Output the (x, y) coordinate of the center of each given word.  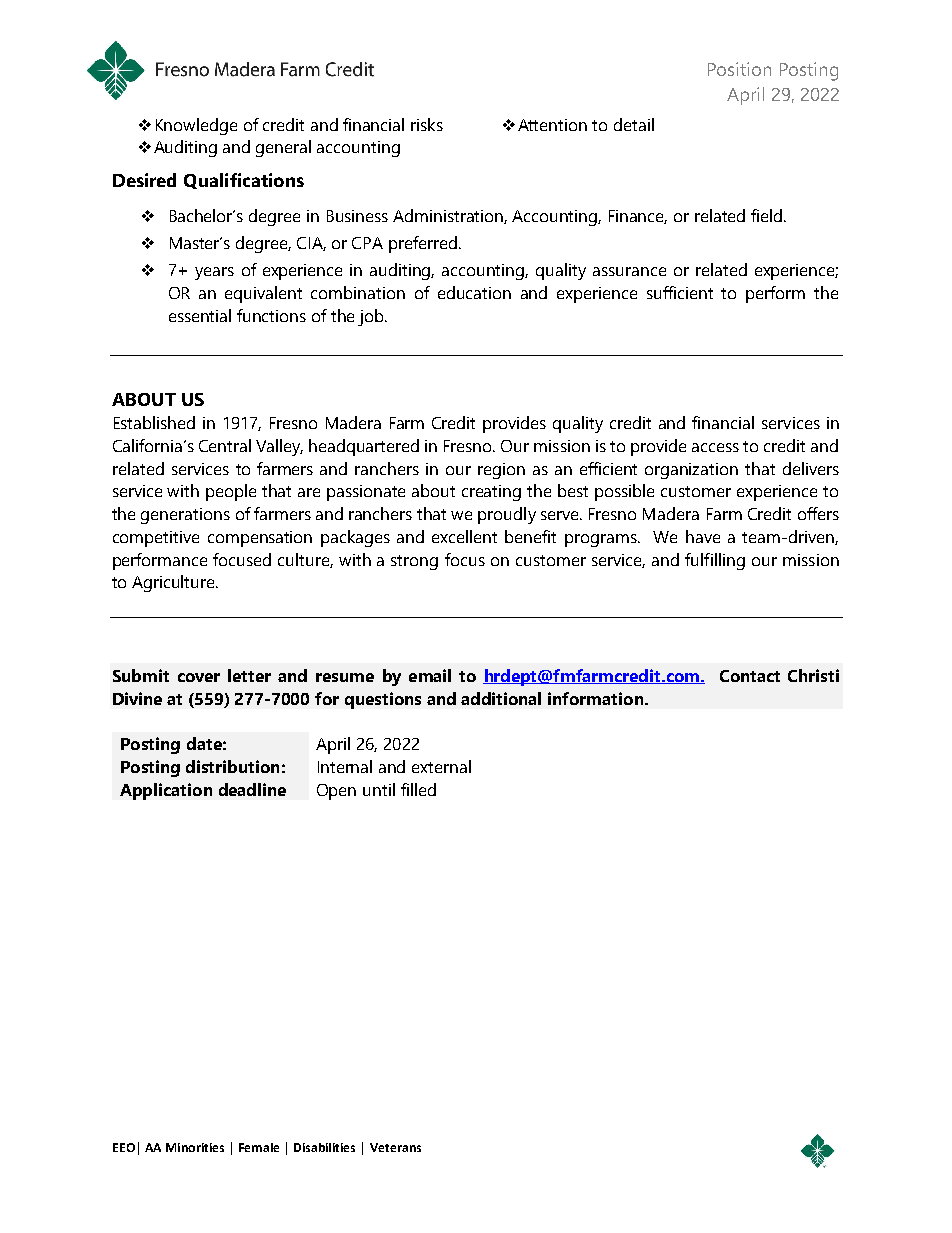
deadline (252, 789)
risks (427, 124)
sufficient (680, 292)
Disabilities (324, 1147)
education (474, 292)
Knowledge (196, 126)
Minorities (195, 1147)
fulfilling (715, 561)
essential (200, 315)
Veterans (395, 1147)
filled (418, 789)
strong (414, 562)
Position (739, 69)
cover (199, 677)
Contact (750, 676)
